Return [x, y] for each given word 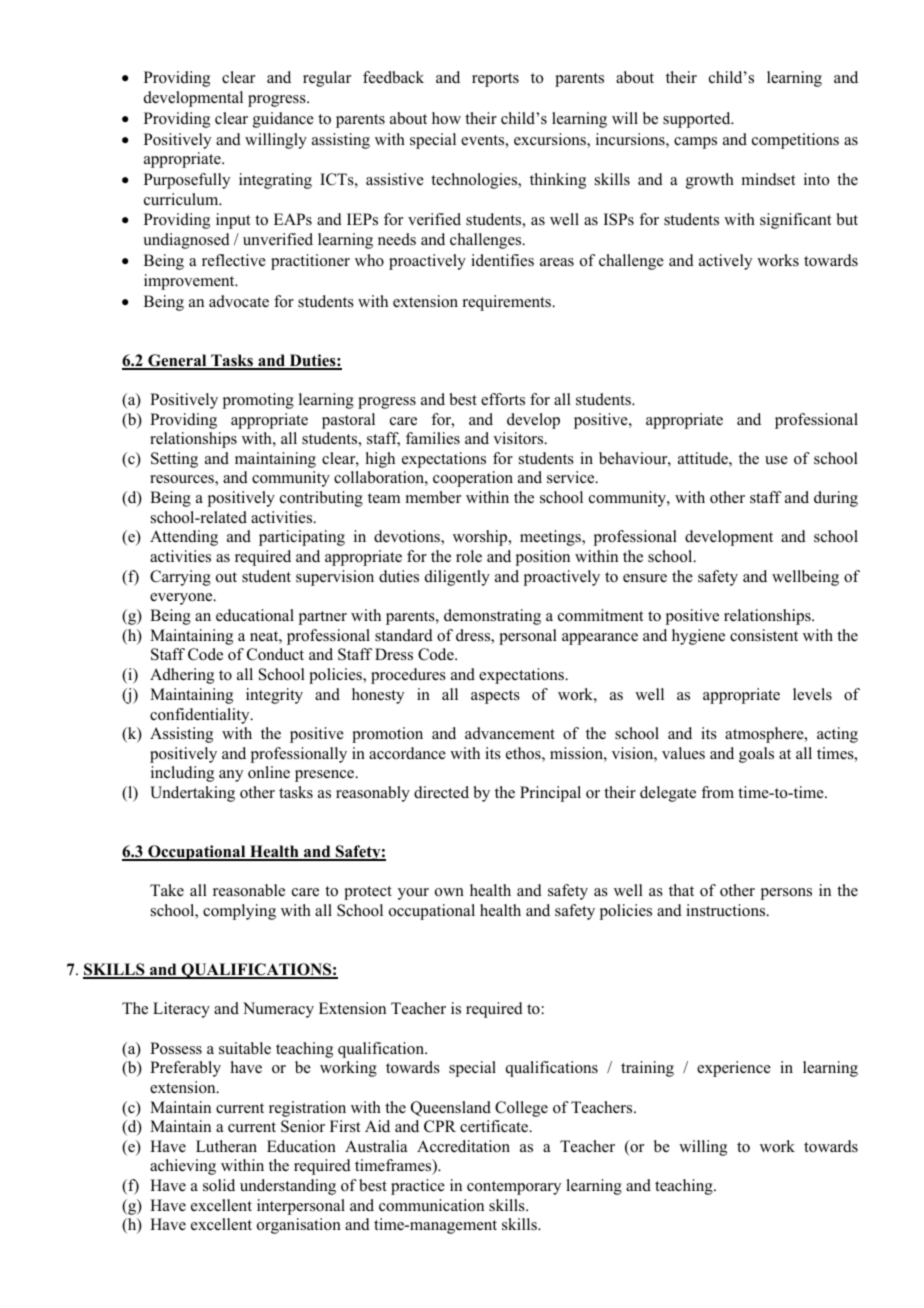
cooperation [473, 479]
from [717, 792]
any [231, 776]
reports [495, 80]
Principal [550, 794]
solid [219, 1185]
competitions [795, 141]
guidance [283, 120]
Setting [174, 460]
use [776, 460]
